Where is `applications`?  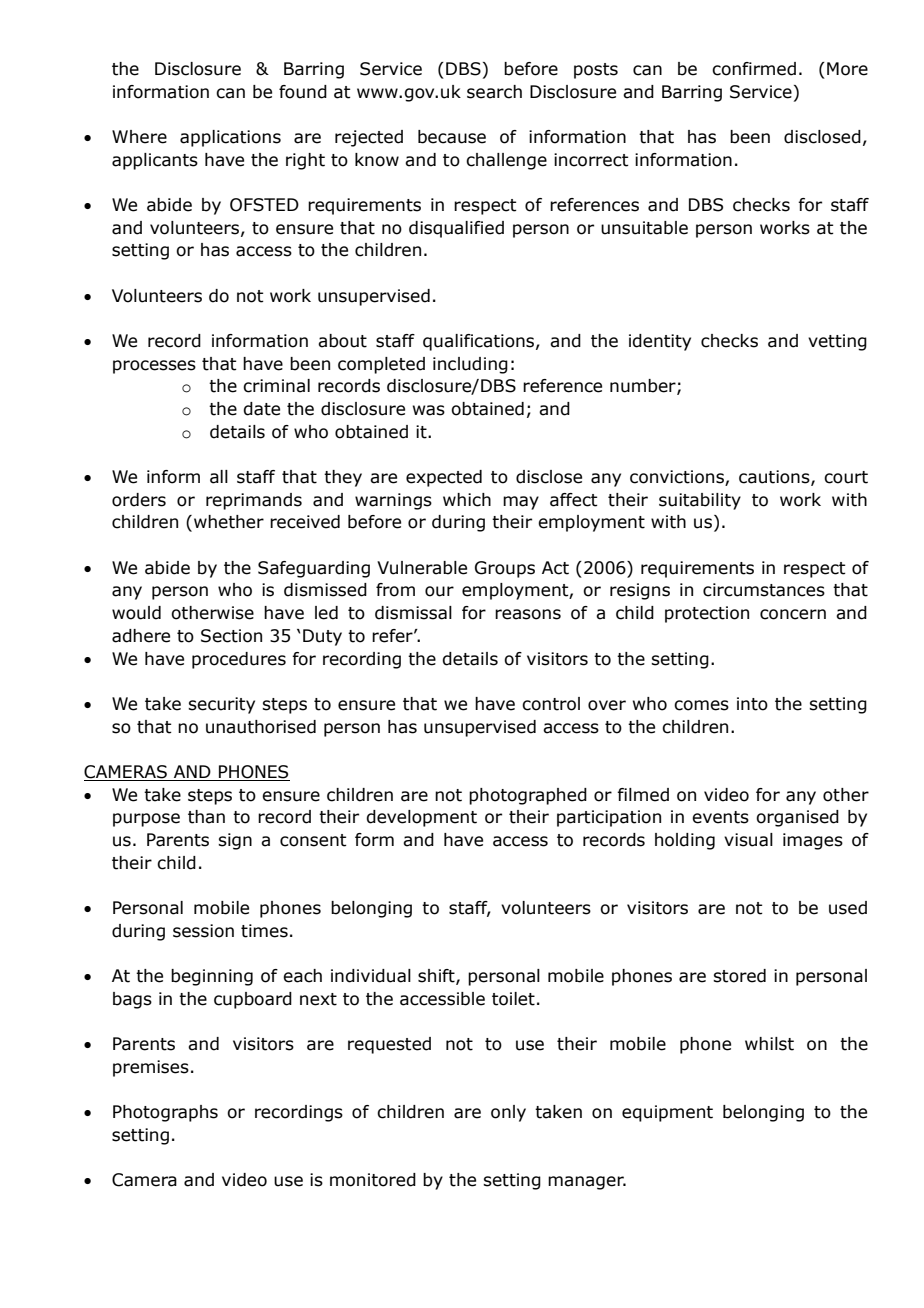 applications is located at coordinates (230, 138).
